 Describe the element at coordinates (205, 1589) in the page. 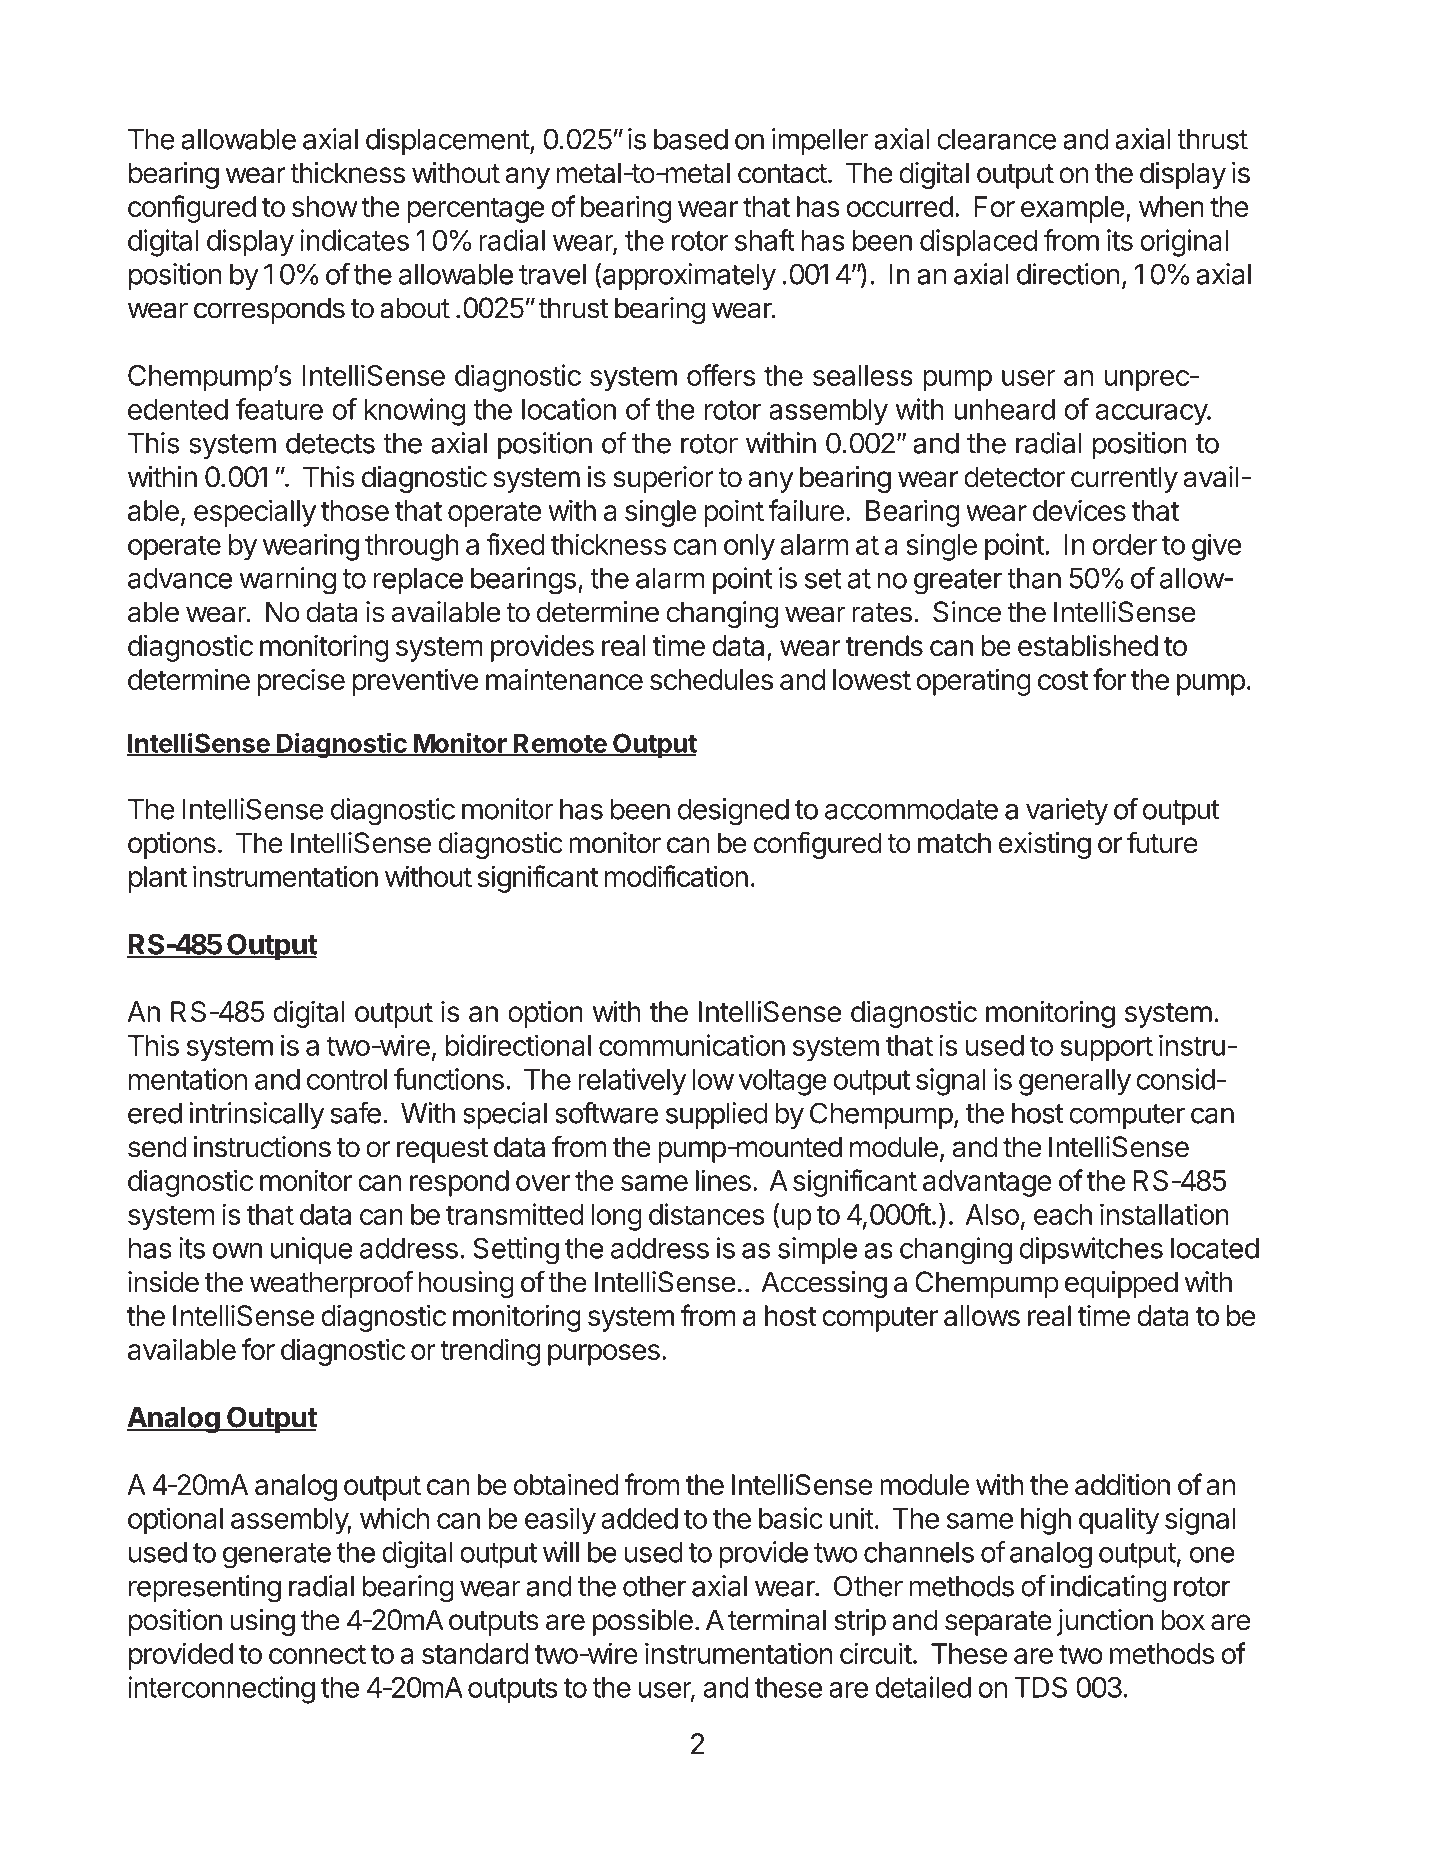

I see `representing` at that location.
